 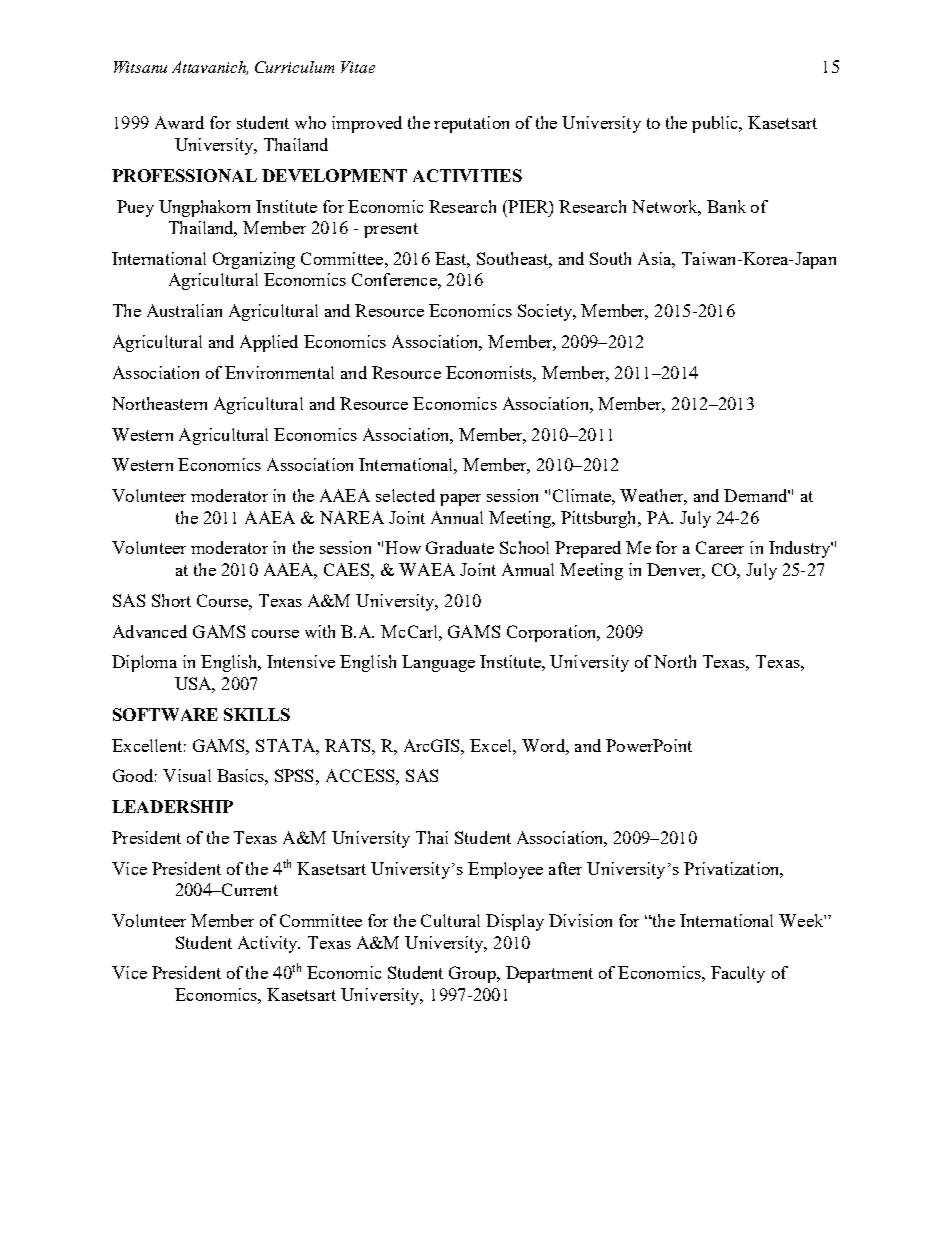 What do you see at coordinates (279, 372) in the document?
I see `Environmental` at bounding box center [279, 372].
